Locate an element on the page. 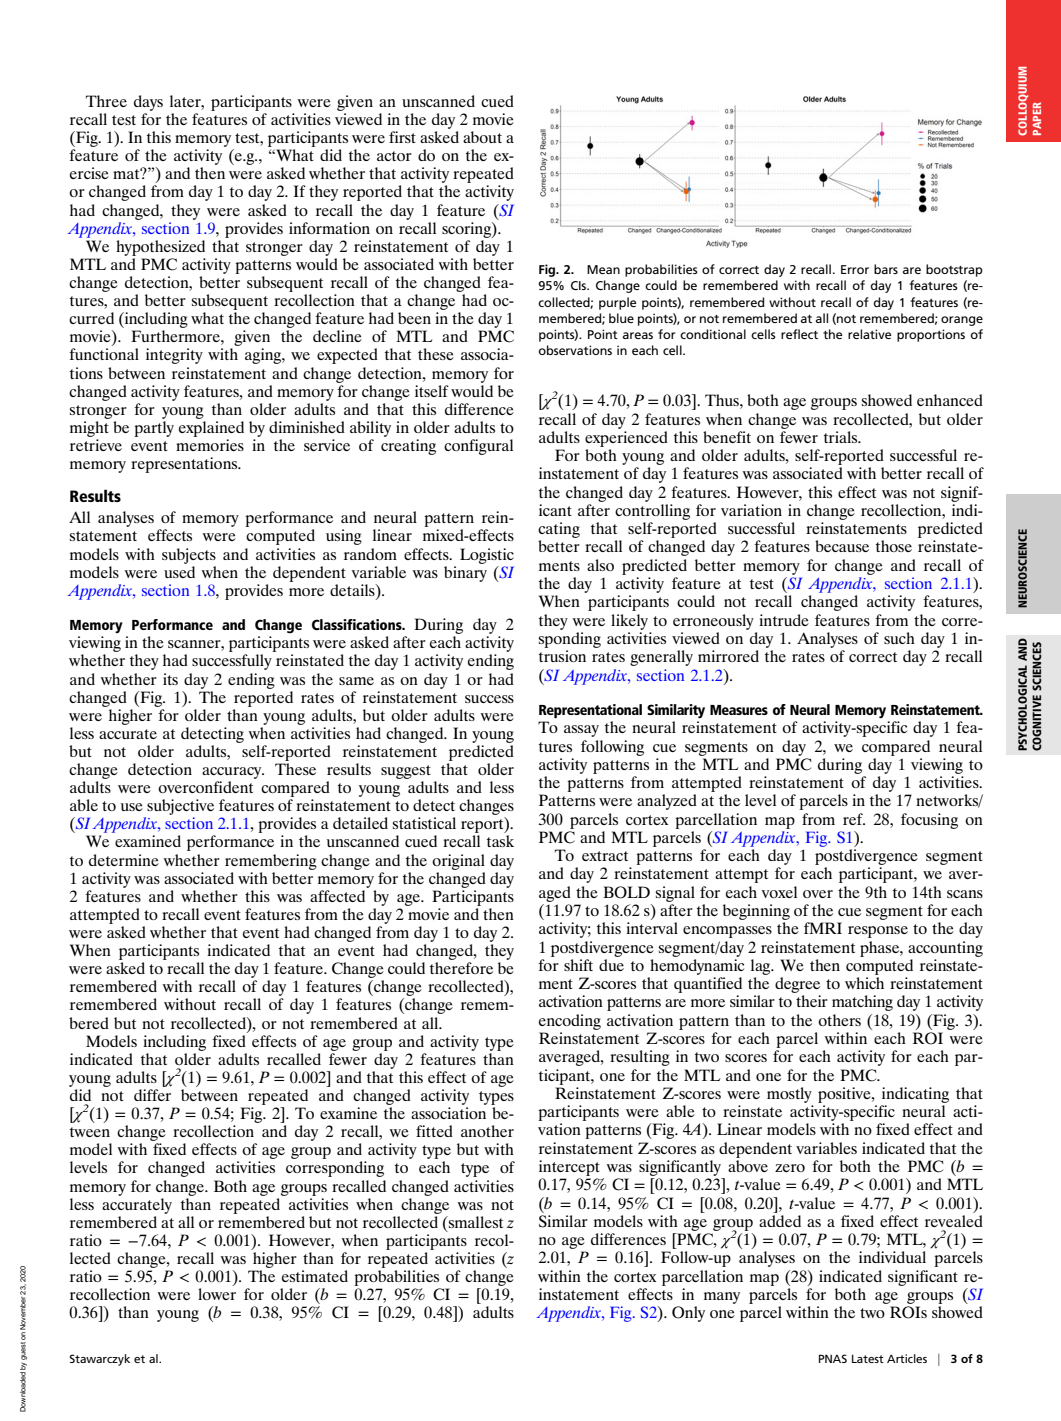 Image resolution: width=1061 pixels, height=1421 pixels. subjects is located at coordinates (189, 556).
